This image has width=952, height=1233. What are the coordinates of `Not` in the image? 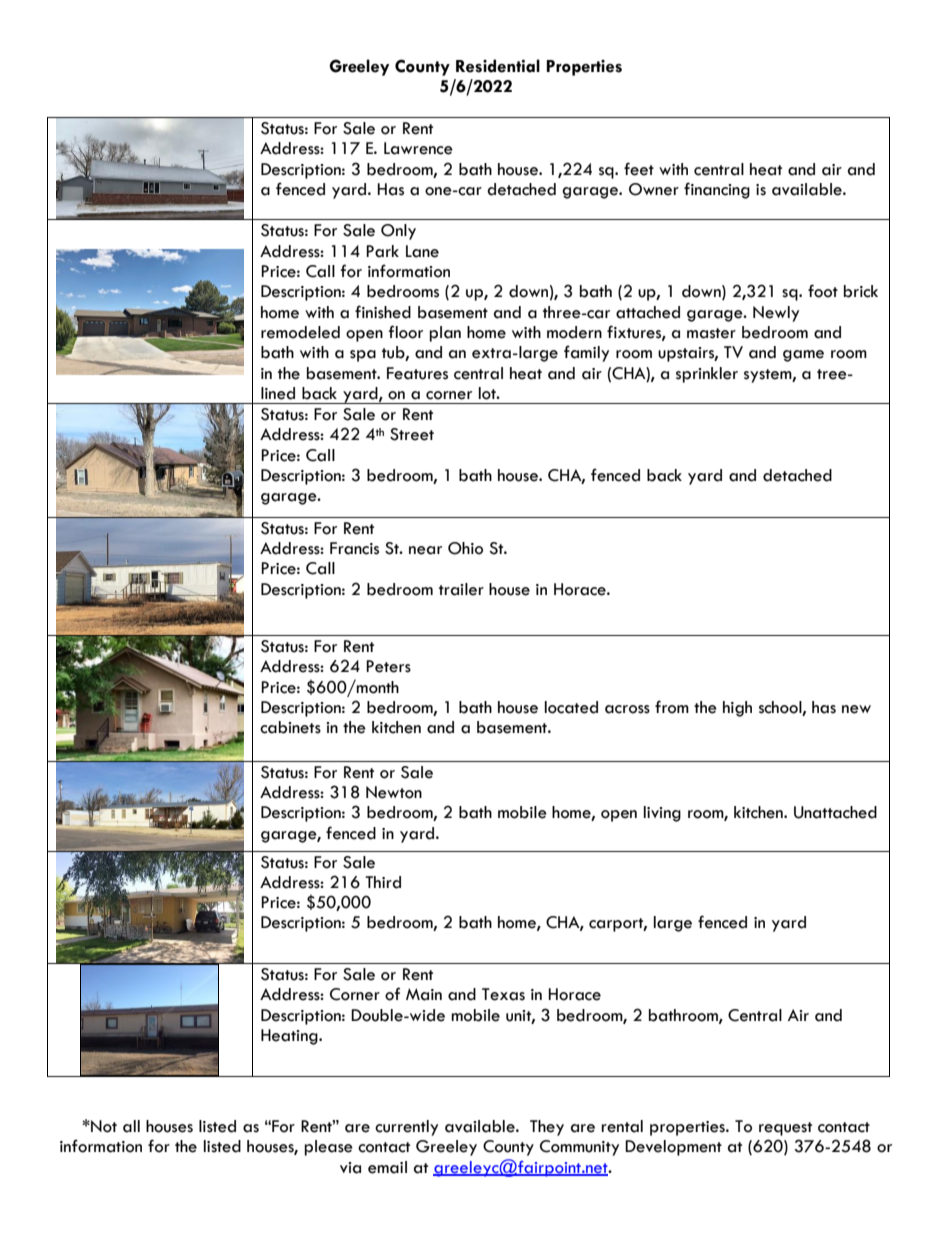 It's located at (103, 1126).
